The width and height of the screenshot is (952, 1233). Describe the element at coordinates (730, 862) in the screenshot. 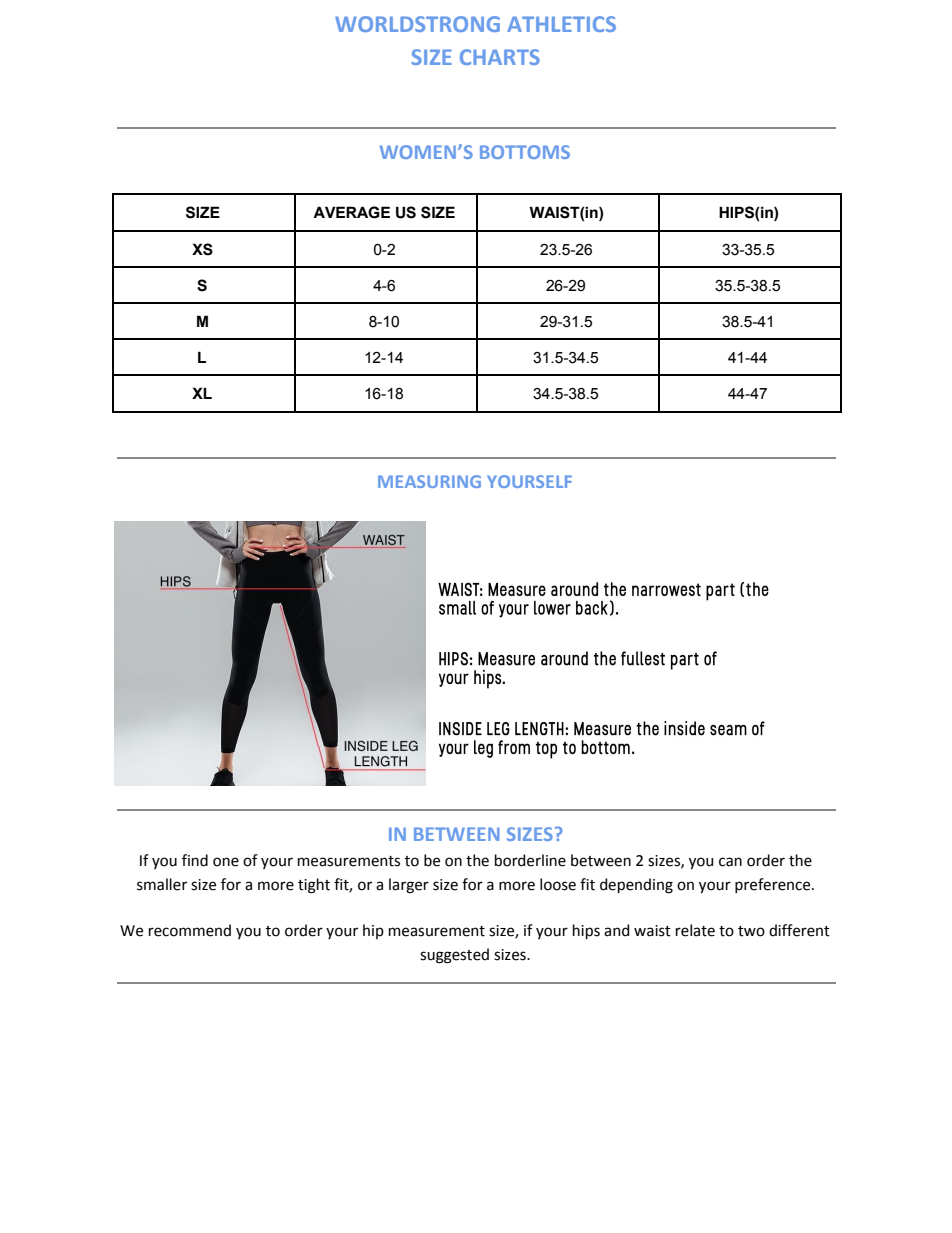

I see `can` at that location.
